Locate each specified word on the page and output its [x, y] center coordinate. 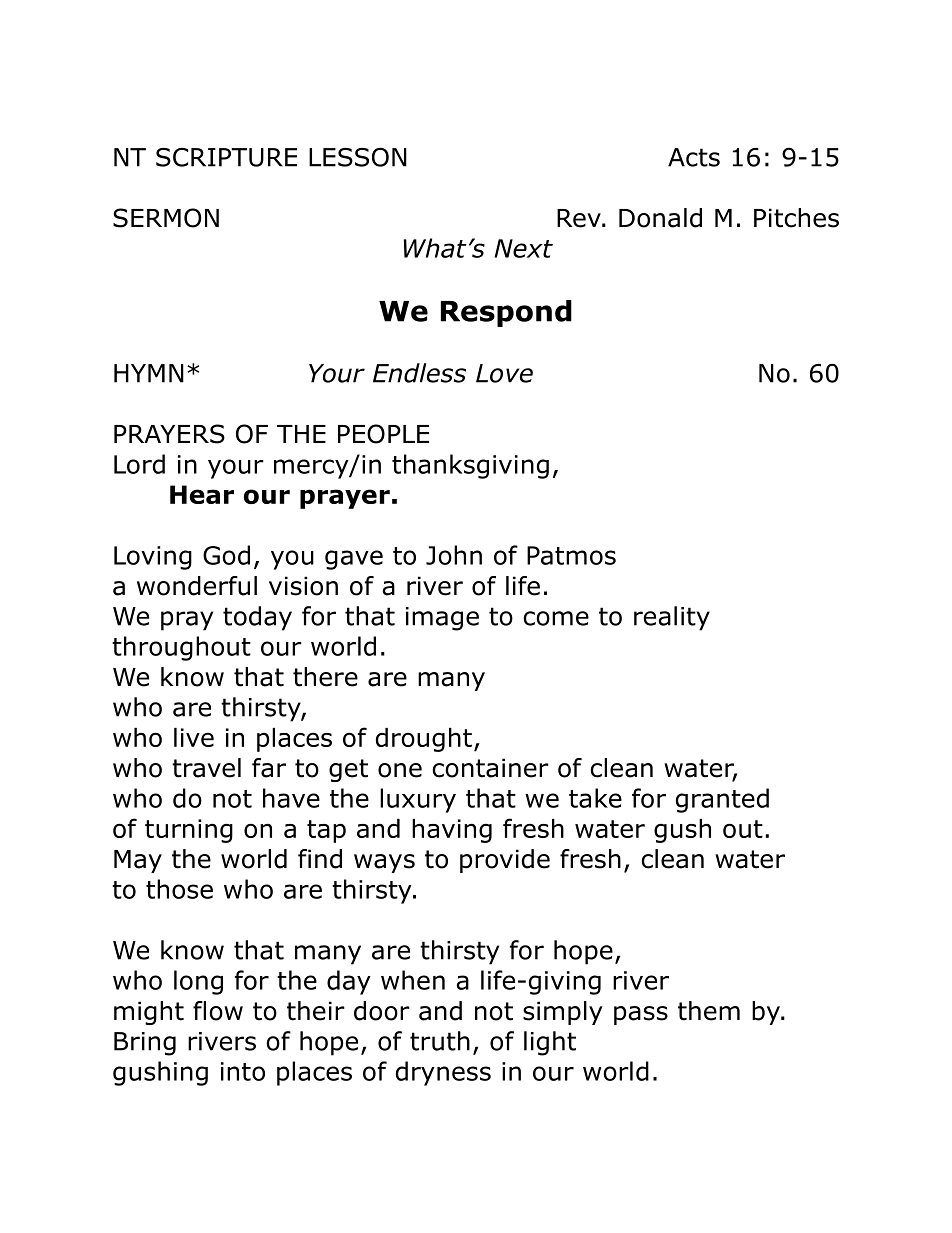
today [257, 618]
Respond [506, 313]
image [442, 619]
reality [672, 618]
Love [504, 373]
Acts [694, 157]
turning [189, 831]
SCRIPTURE [226, 157]
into [243, 1071]
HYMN [149, 373]
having [452, 831]
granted [722, 800]
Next [524, 248]
